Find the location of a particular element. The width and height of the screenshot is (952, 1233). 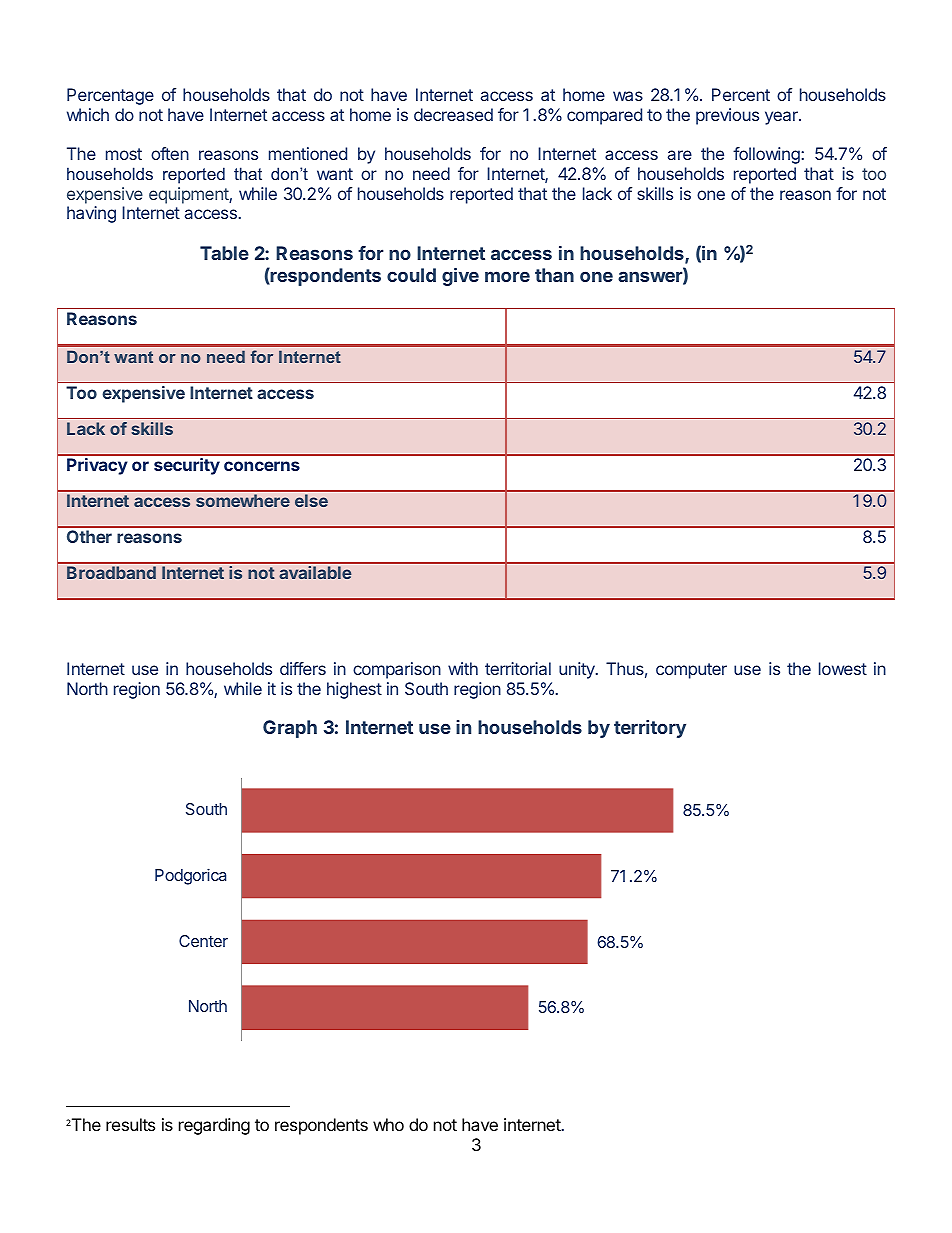

who is located at coordinates (388, 1124).
